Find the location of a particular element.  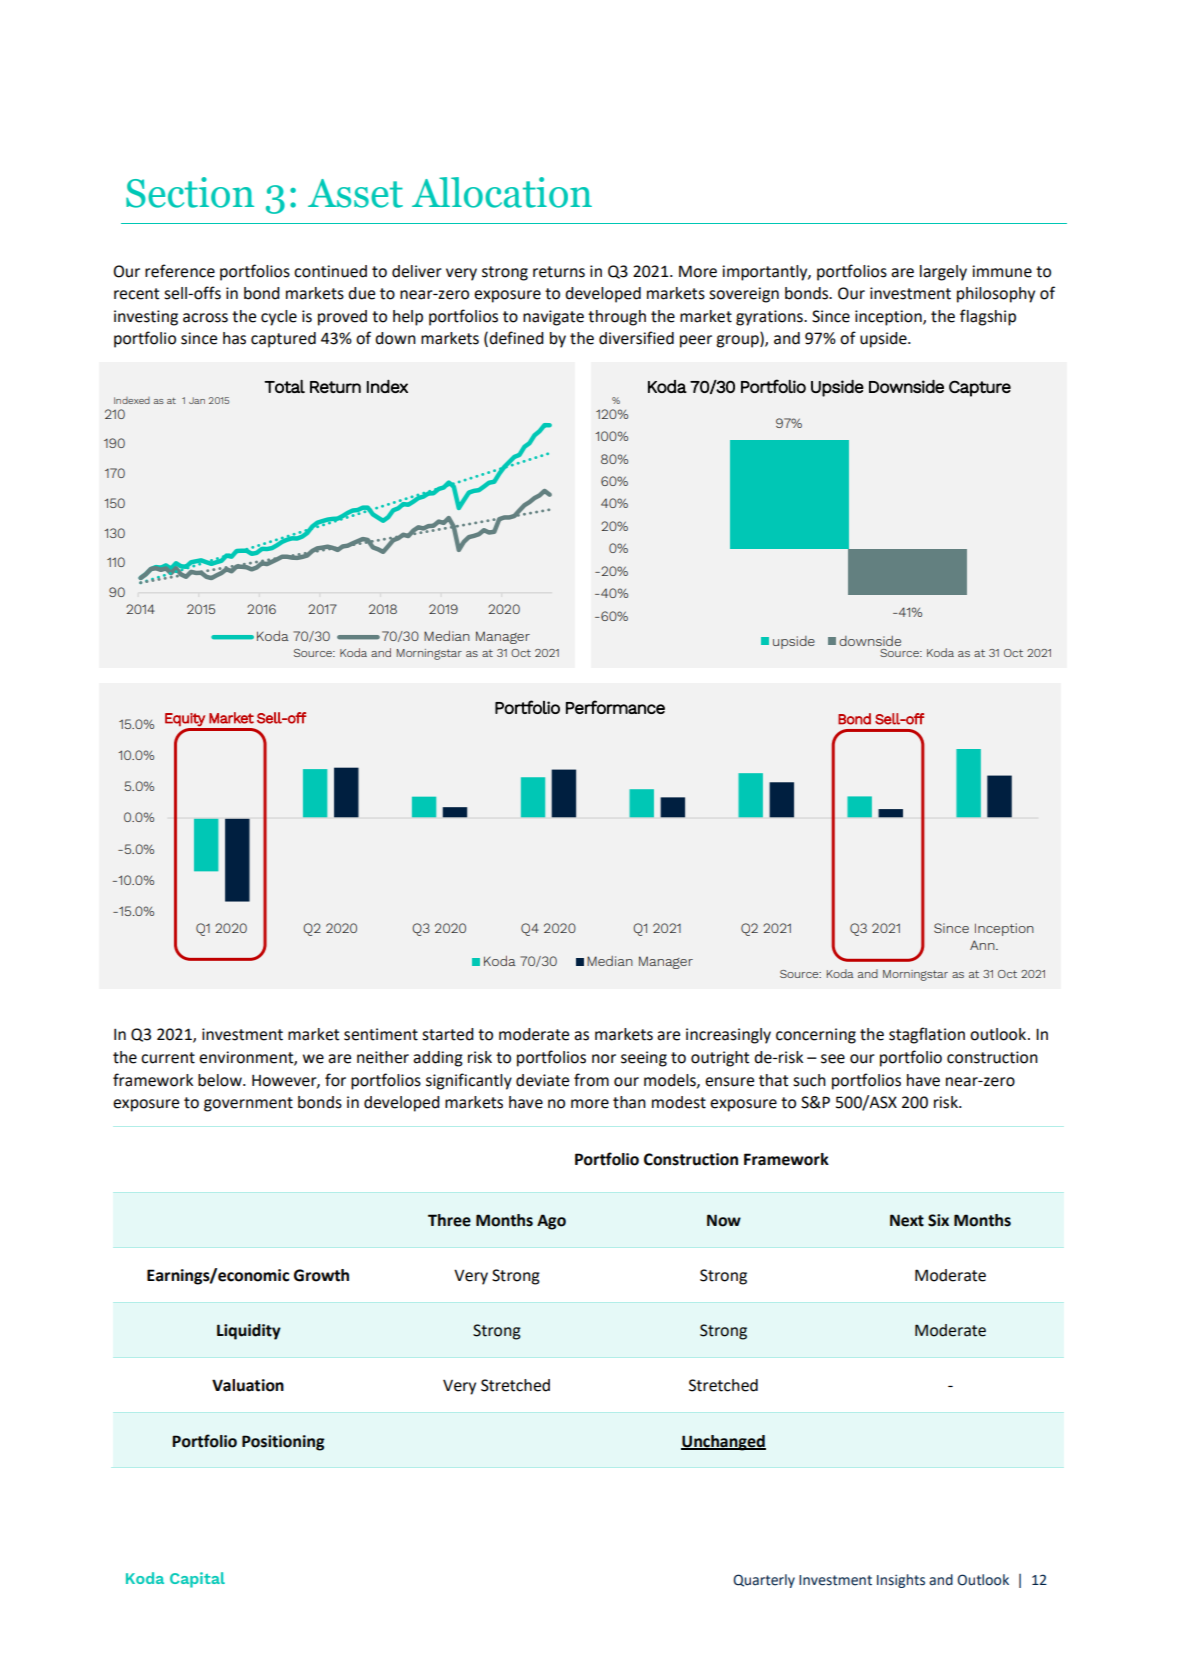

Jan is located at coordinates (197, 400).
